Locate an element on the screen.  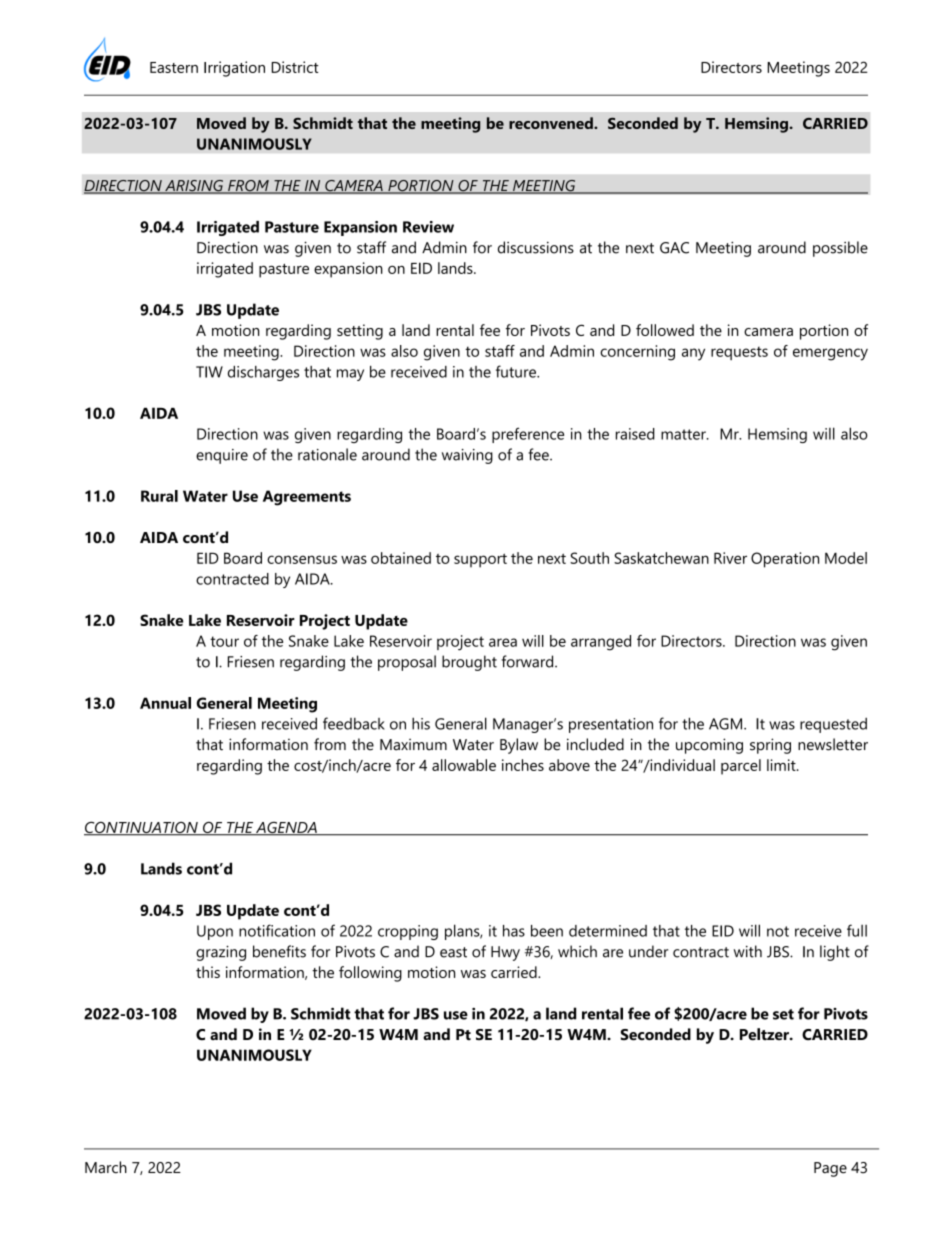
area is located at coordinates (503, 642).
